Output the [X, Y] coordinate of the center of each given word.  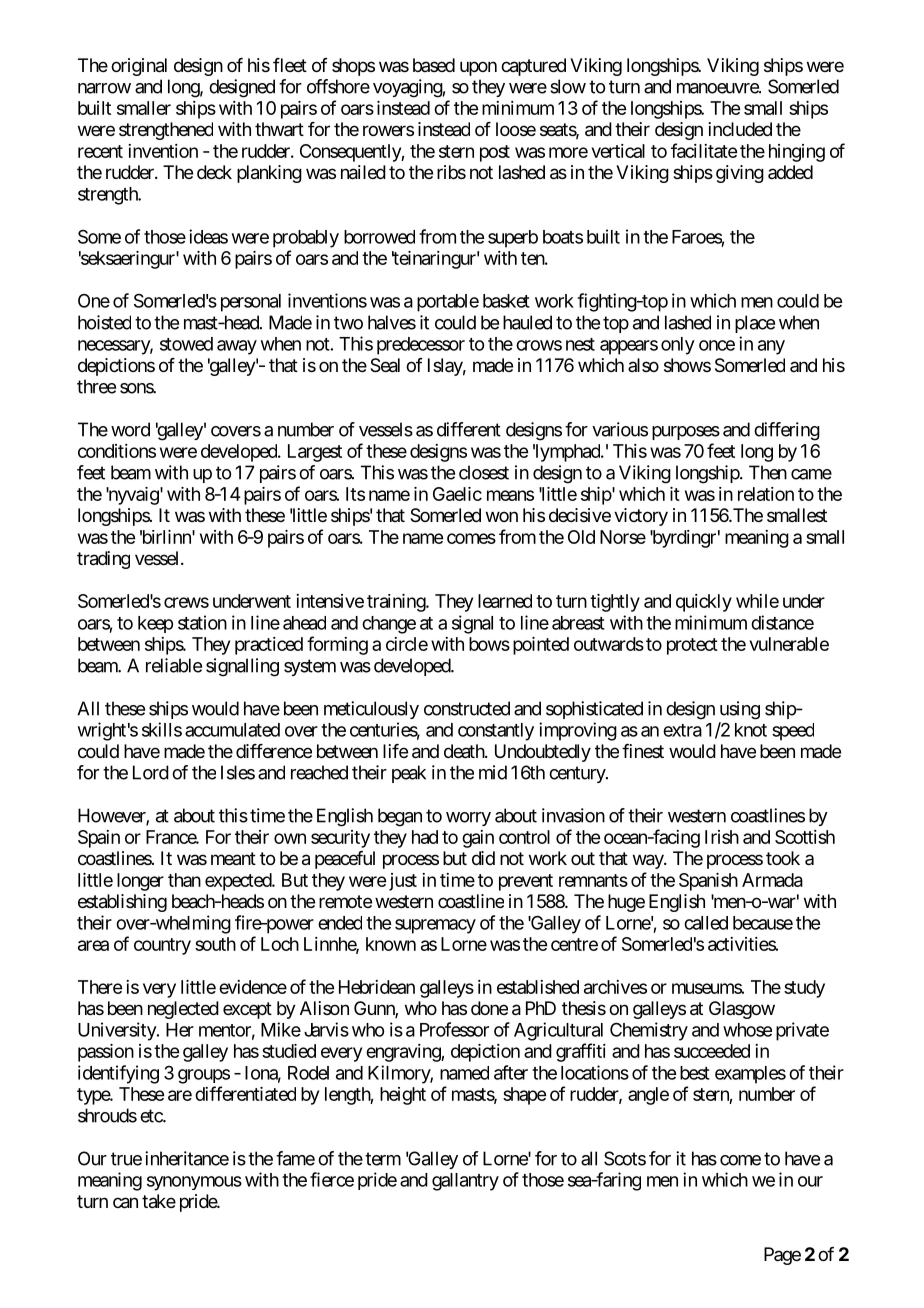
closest [484, 472]
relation [766, 494]
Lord [151, 772]
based [434, 65]
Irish [722, 837]
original [139, 67]
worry [468, 819]
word [130, 429]
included [740, 129]
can [125, 1203]
